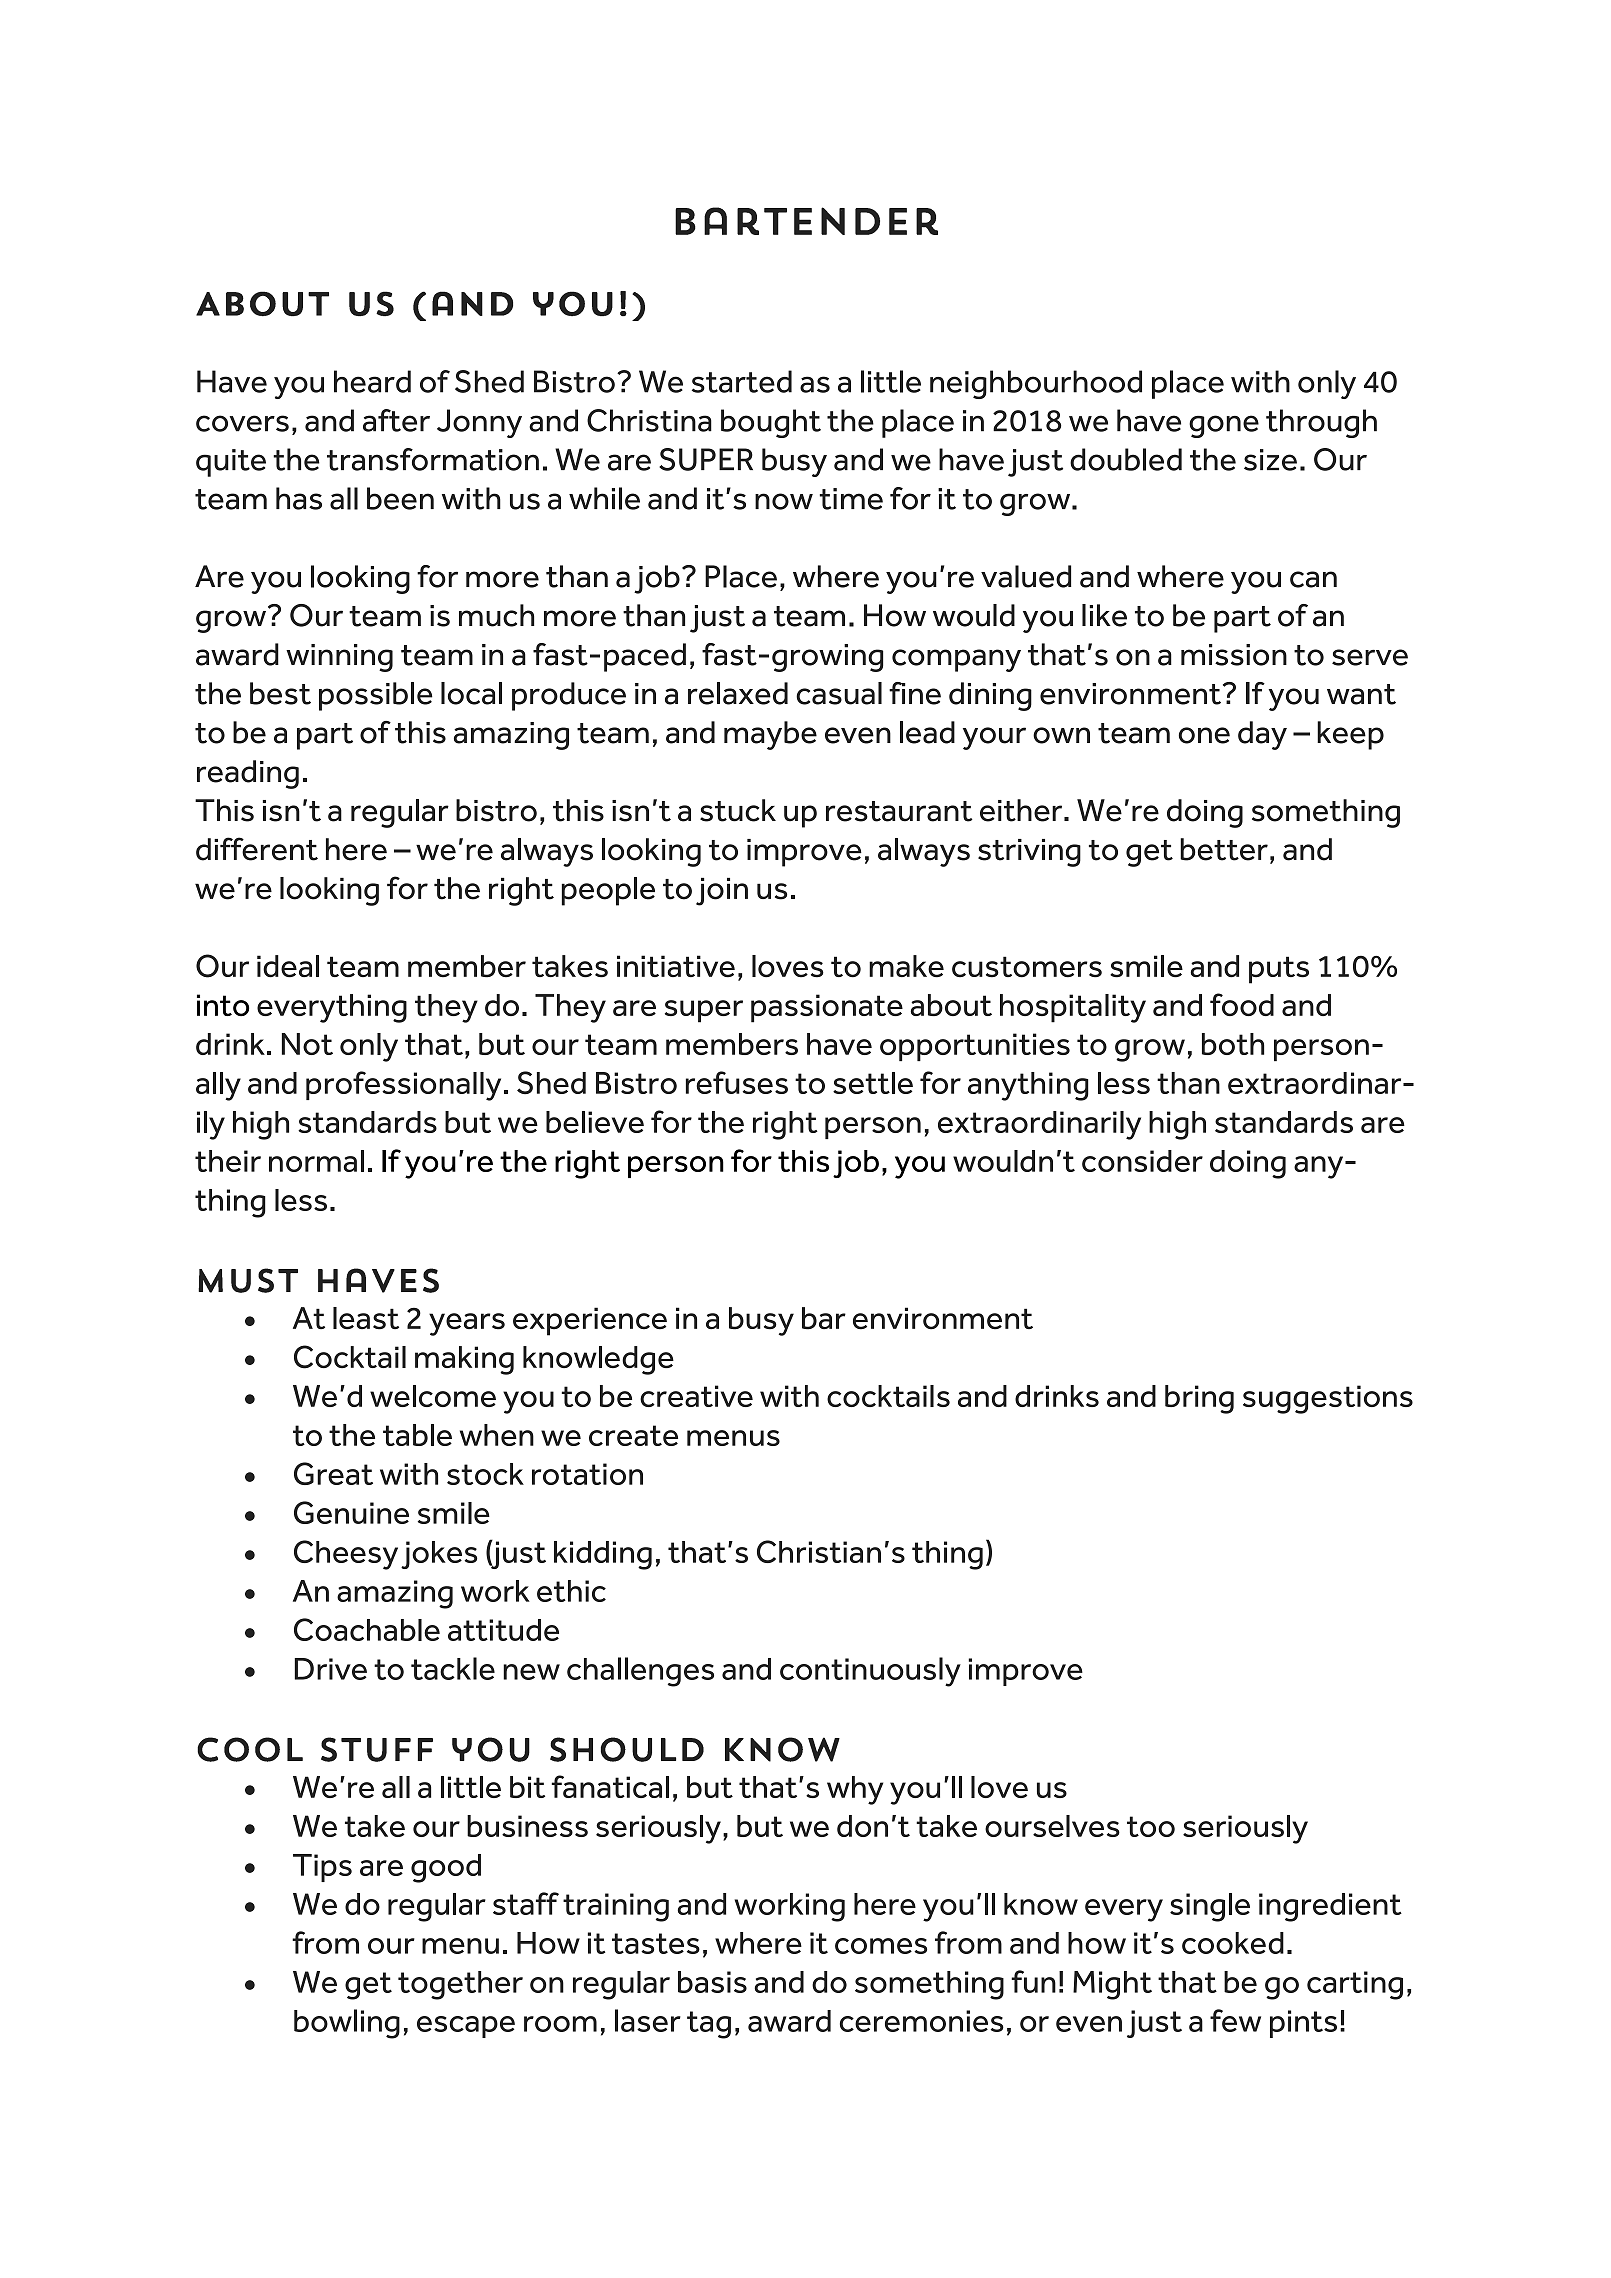 The height and width of the screenshot is (2278, 1611). I want to click on bought, so click(771, 423).
